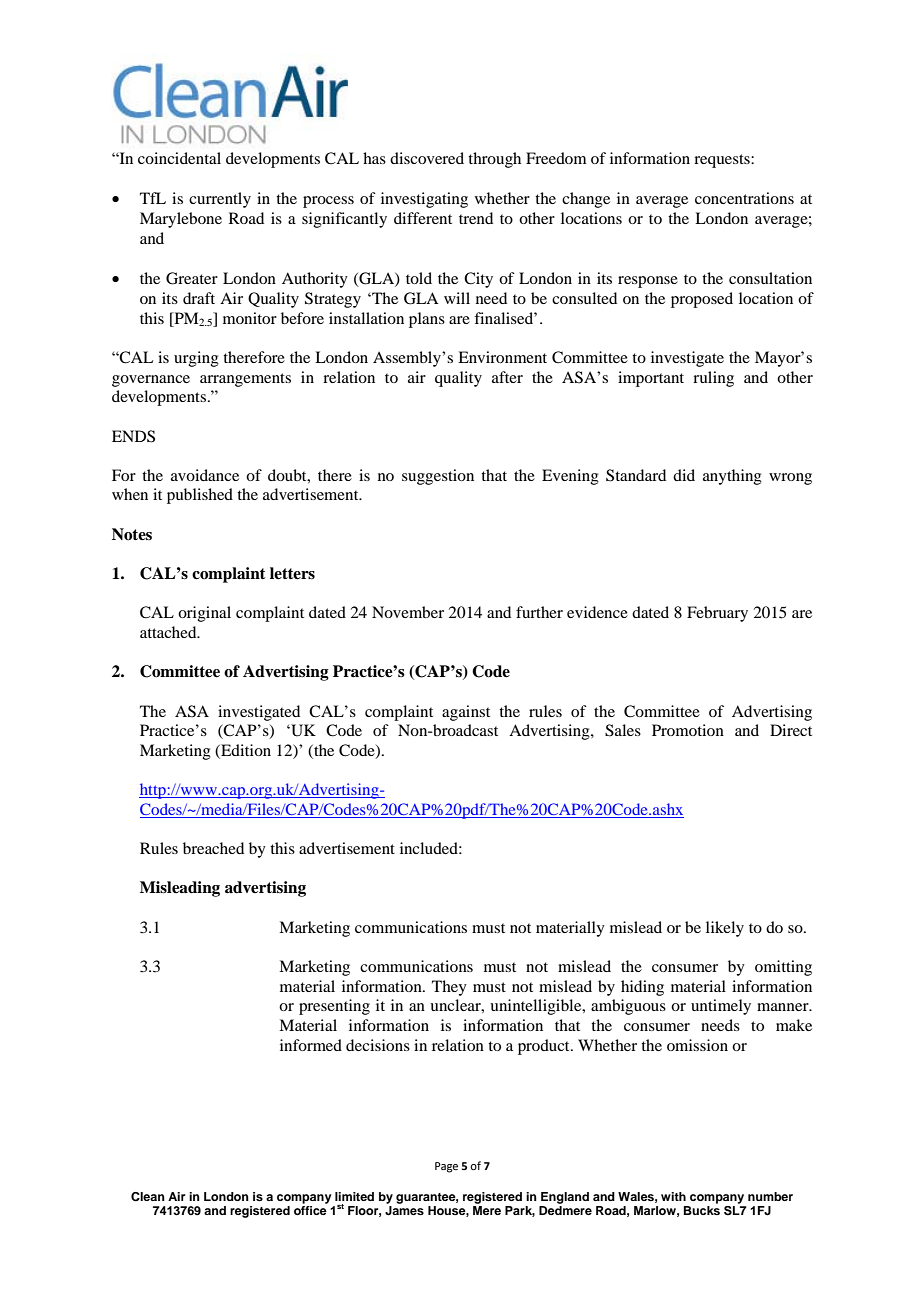 The width and height of the image is (924, 1308). What do you see at coordinates (148, 1197) in the image?
I see `Clean` at bounding box center [148, 1197].
